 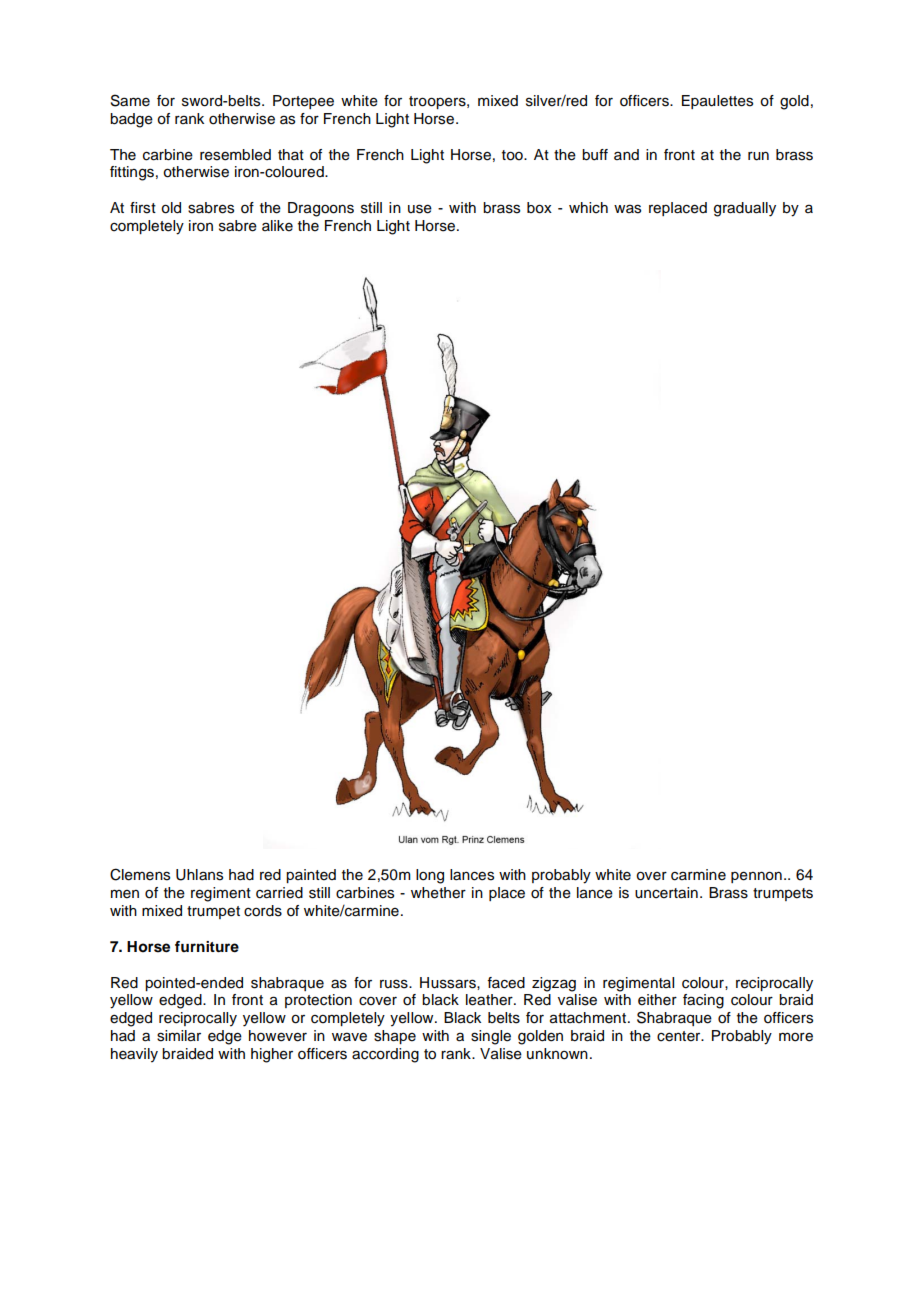 What do you see at coordinates (430, 876) in the page?
I see `long` at bounding box center [430, 876].
